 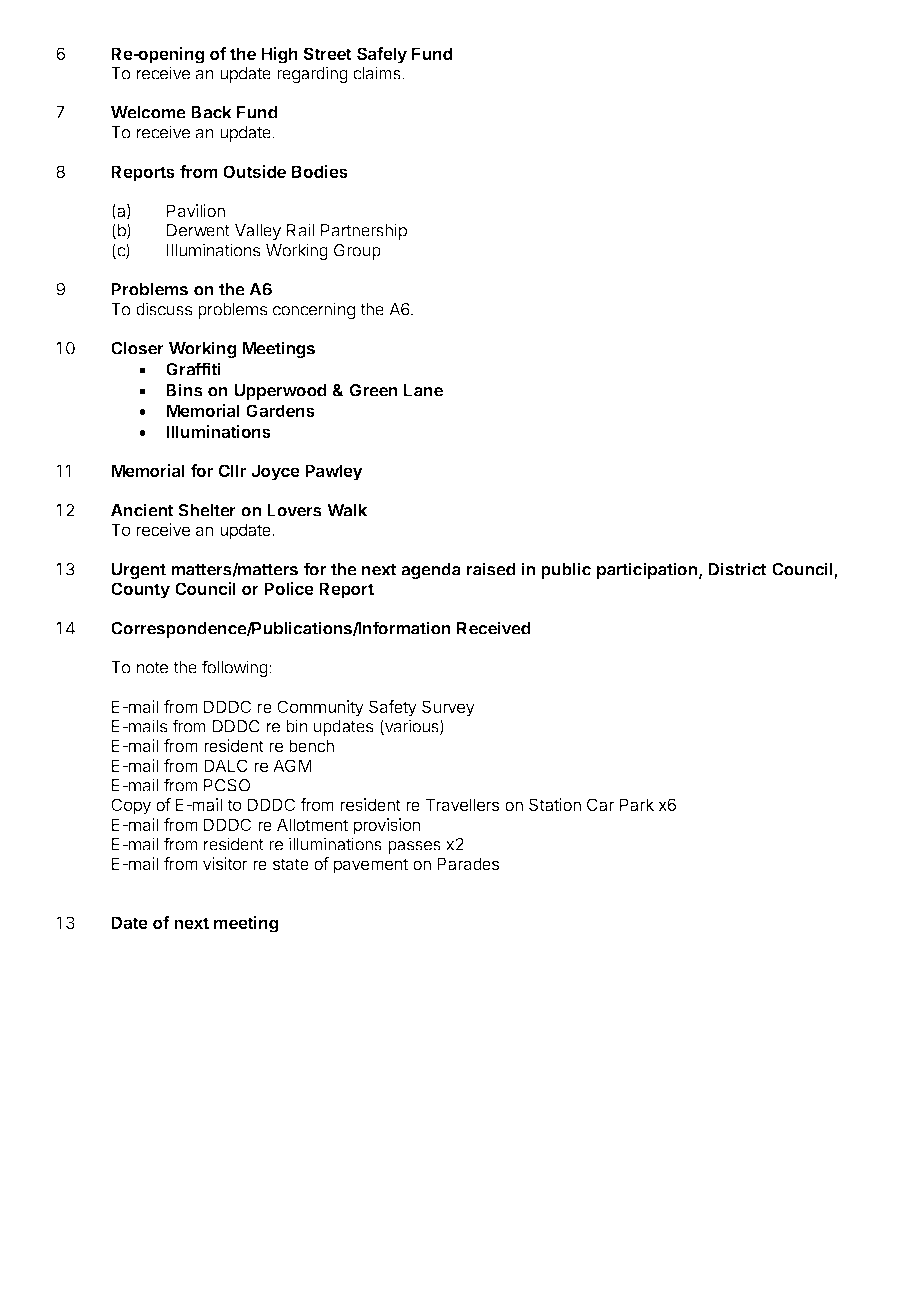 I want to click on Safely, so click(x=382, y=55).
